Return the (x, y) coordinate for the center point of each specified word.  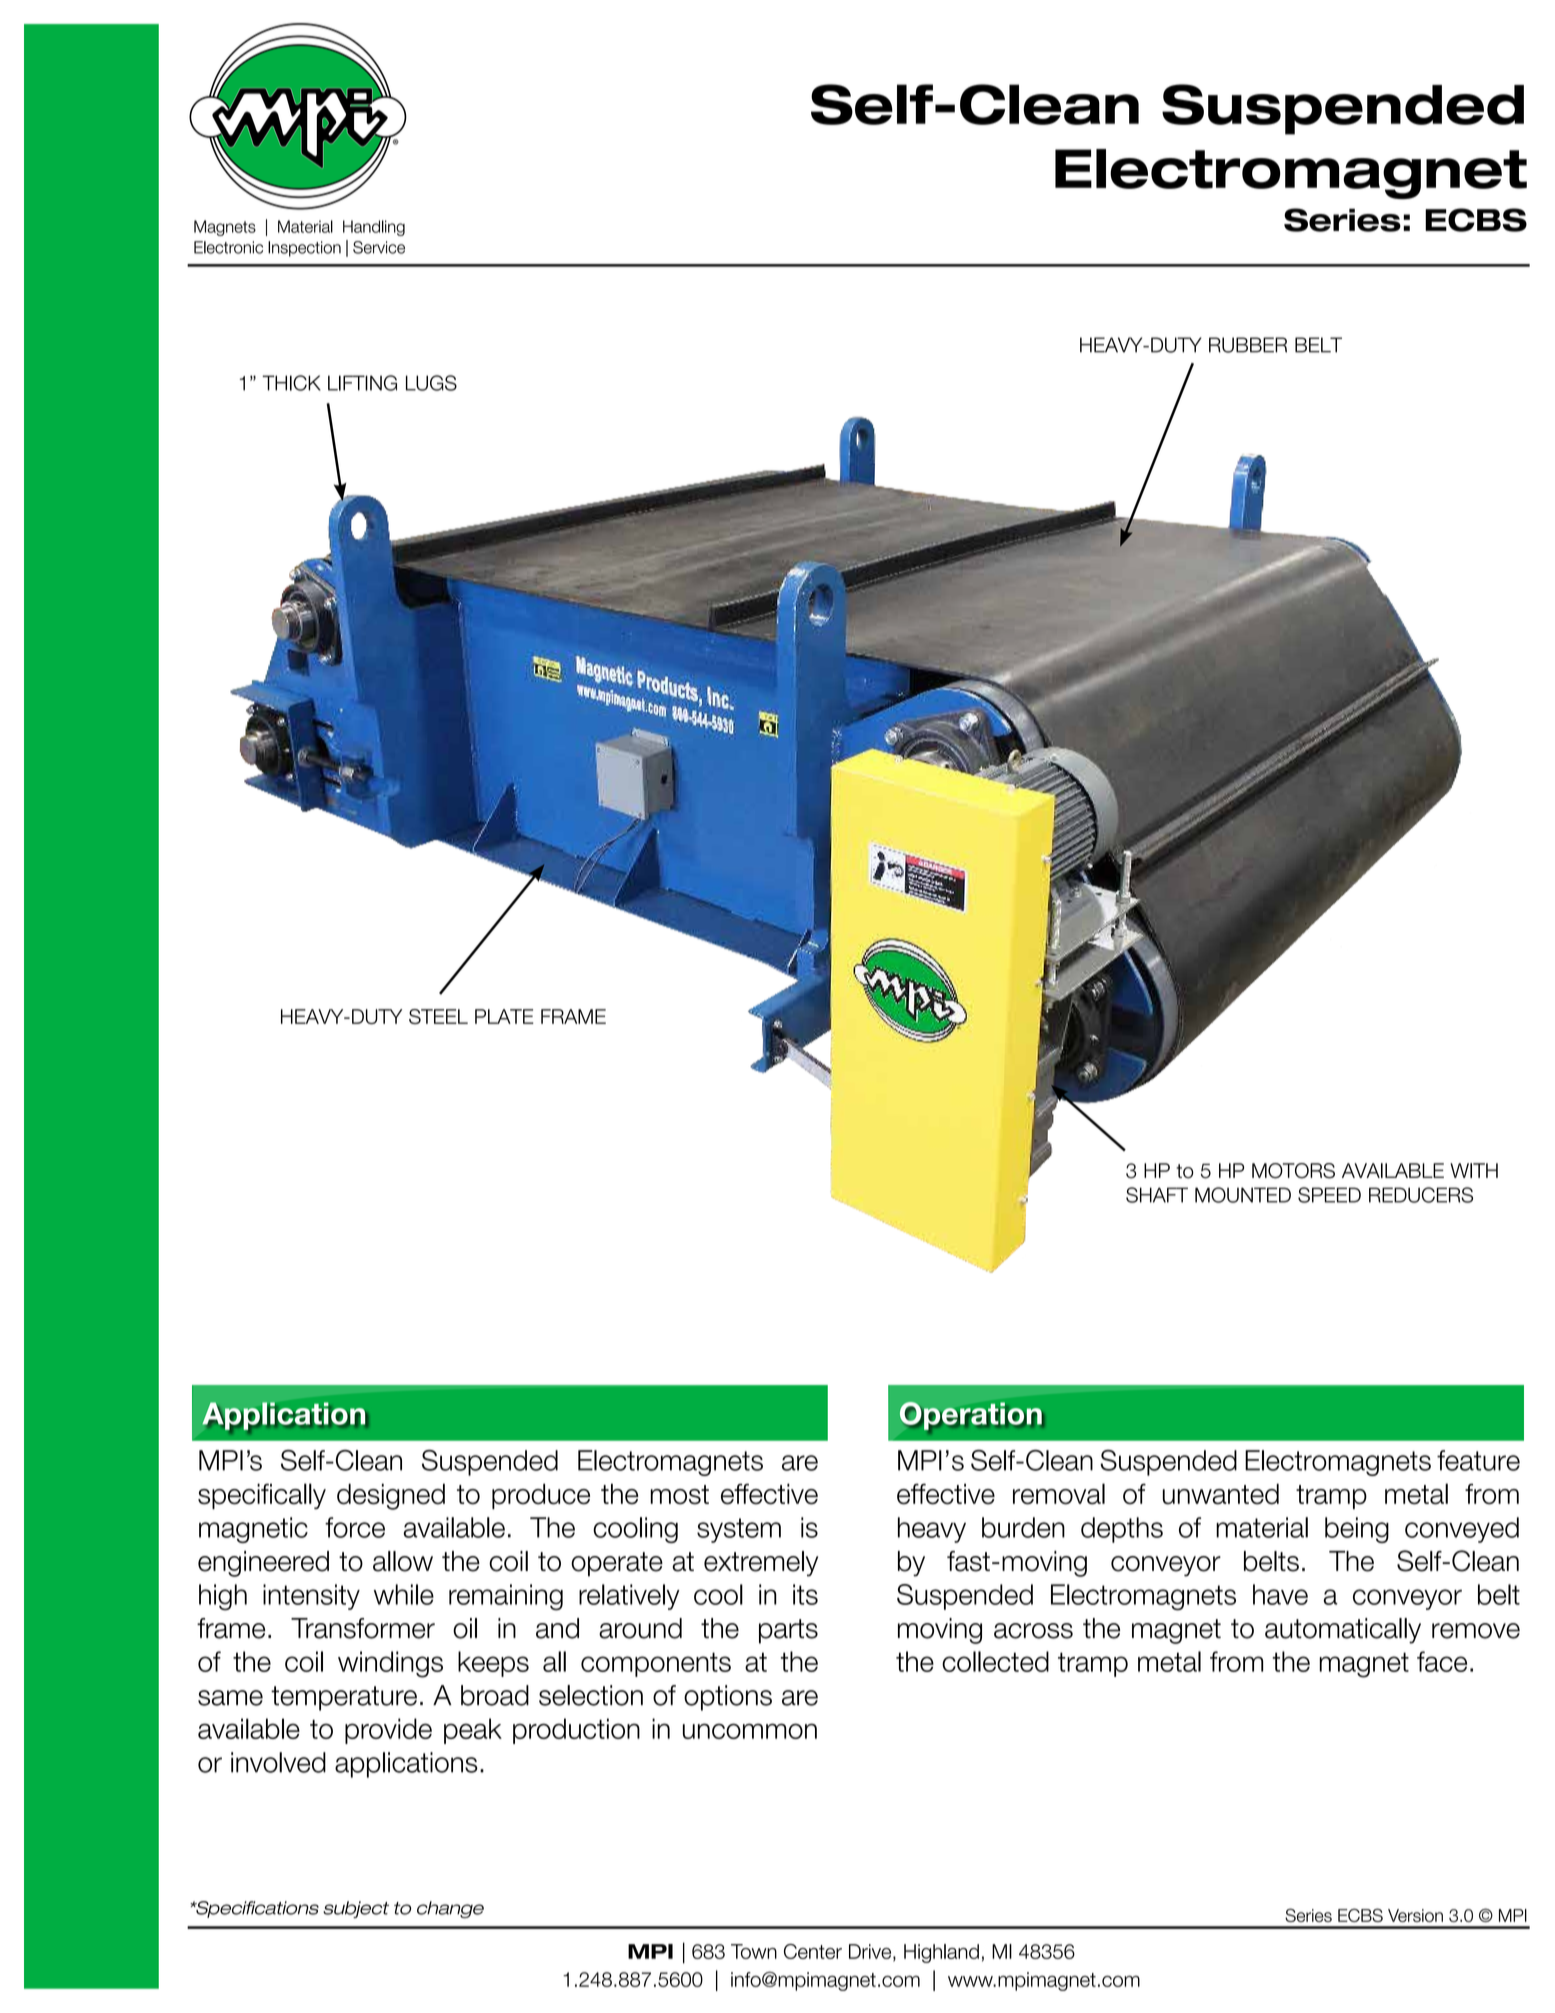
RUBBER (1248, 345)
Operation (971, 1416)
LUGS (431, 383)
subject (356, 1909)
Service (379, 247)
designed (391, 1496)
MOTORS (1293, 1171)
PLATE (504, 1016)
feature (1478, 1460)
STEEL (438, 1016)
